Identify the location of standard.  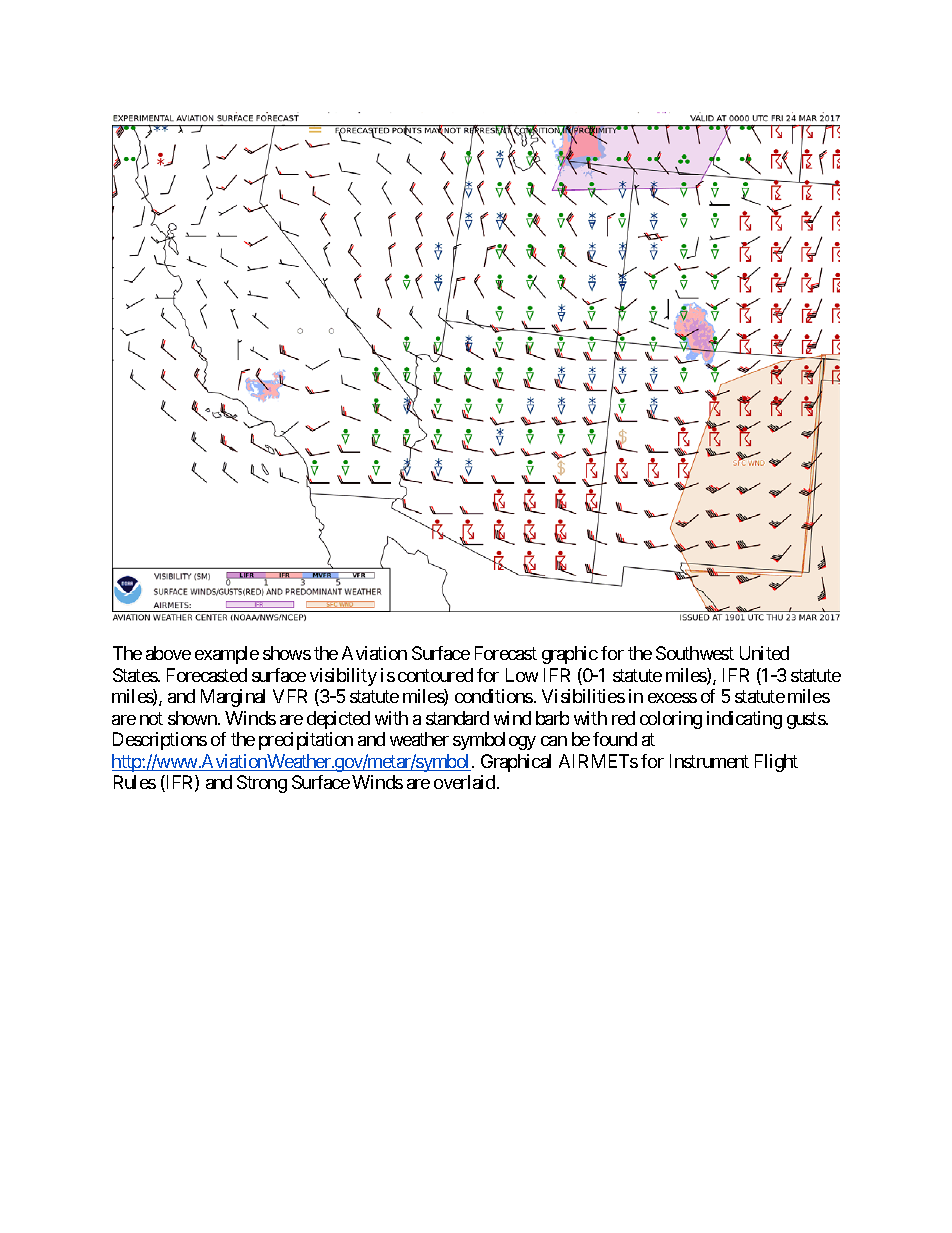
(457, 718).
